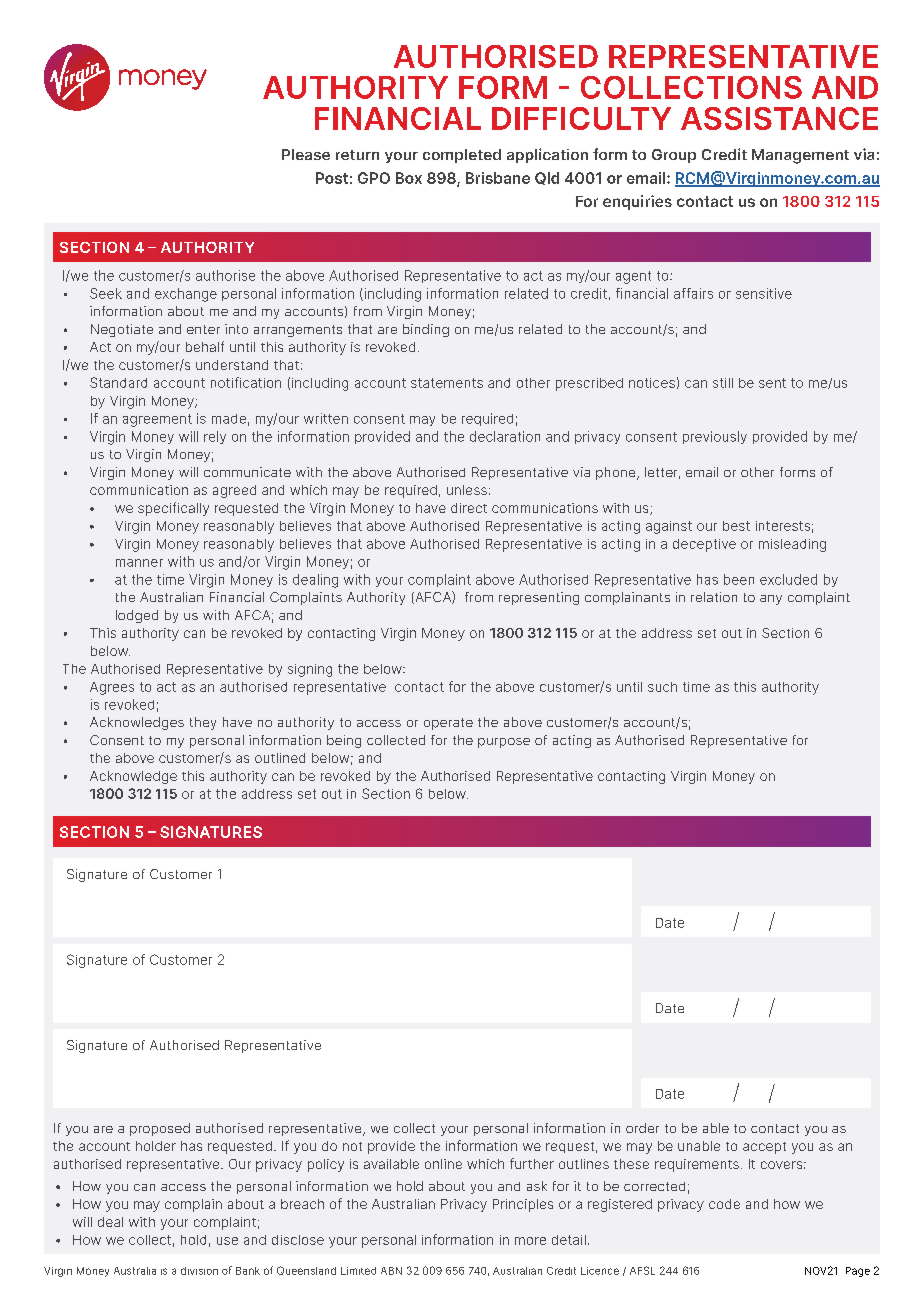  I want to click on purpose, so click(504, 743).
